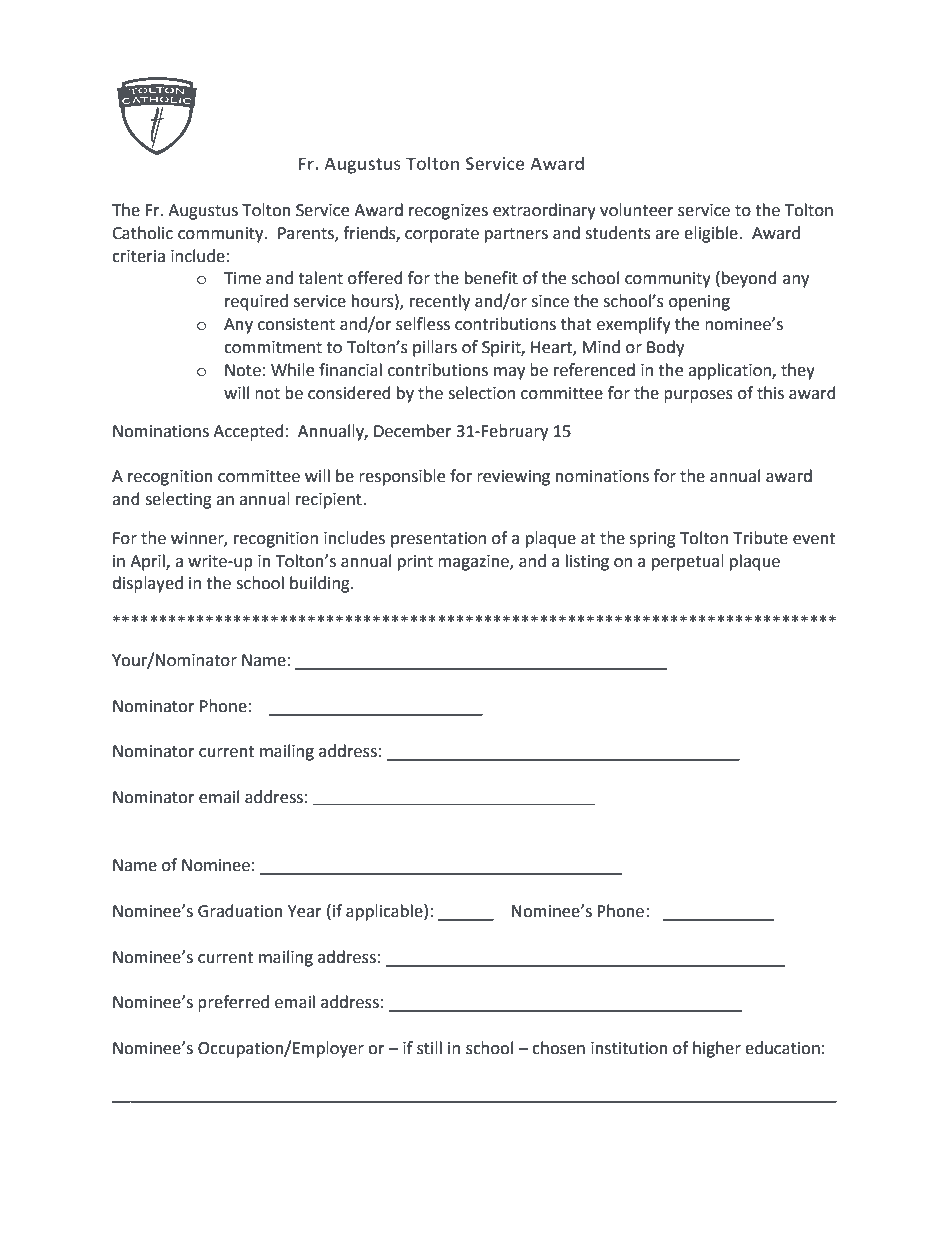  What do you see at coordinates (429, 1048) in the screenshot?
I see `still` at bounding box center [429, 1048].
